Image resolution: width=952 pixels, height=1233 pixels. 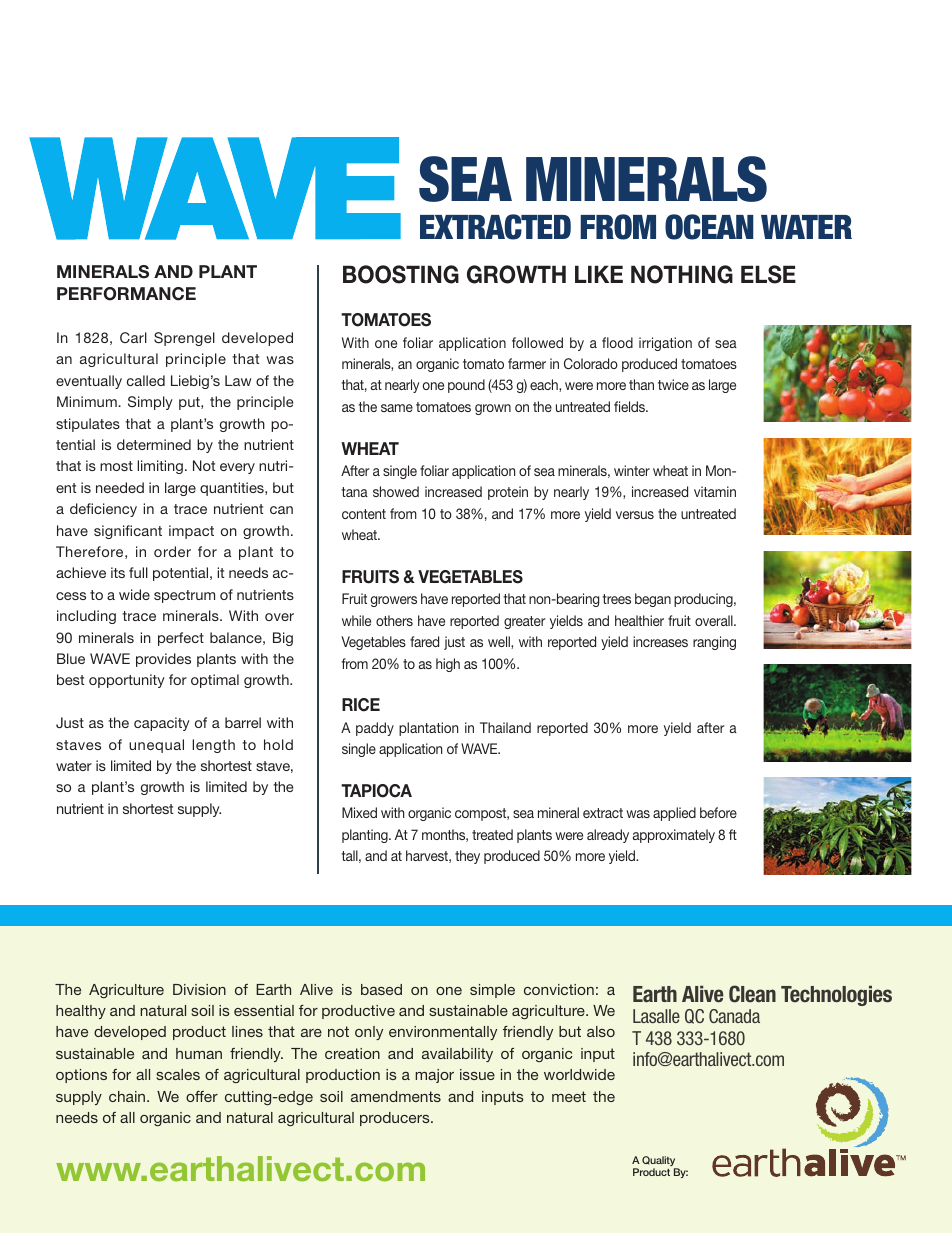 What do you see at coordinates (184, 596) in the screenshot?
I see `spectrum` at bounding box center [184, 596].
